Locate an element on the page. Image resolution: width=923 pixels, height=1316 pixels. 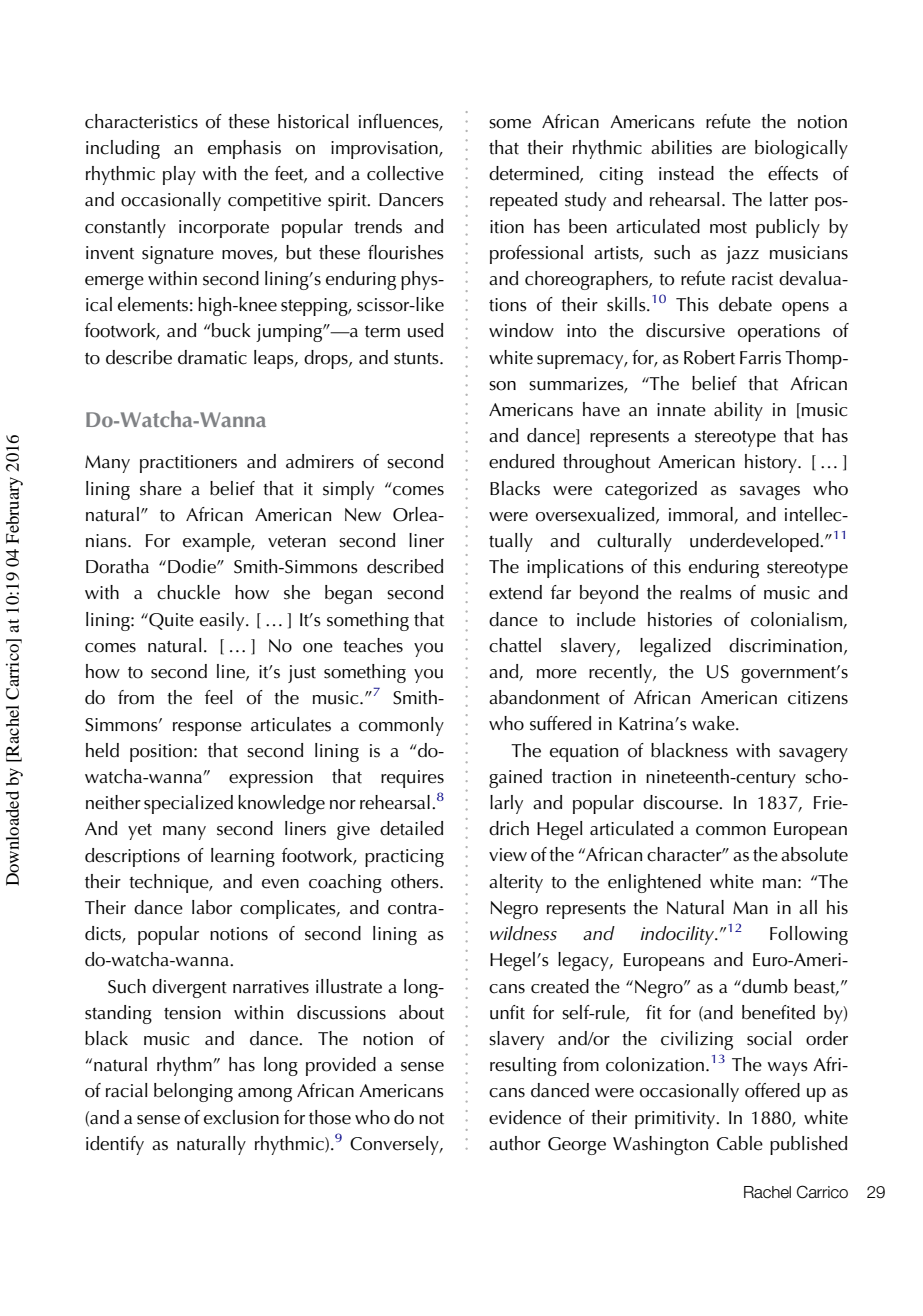
effects is located at coordinates (793, 173).
